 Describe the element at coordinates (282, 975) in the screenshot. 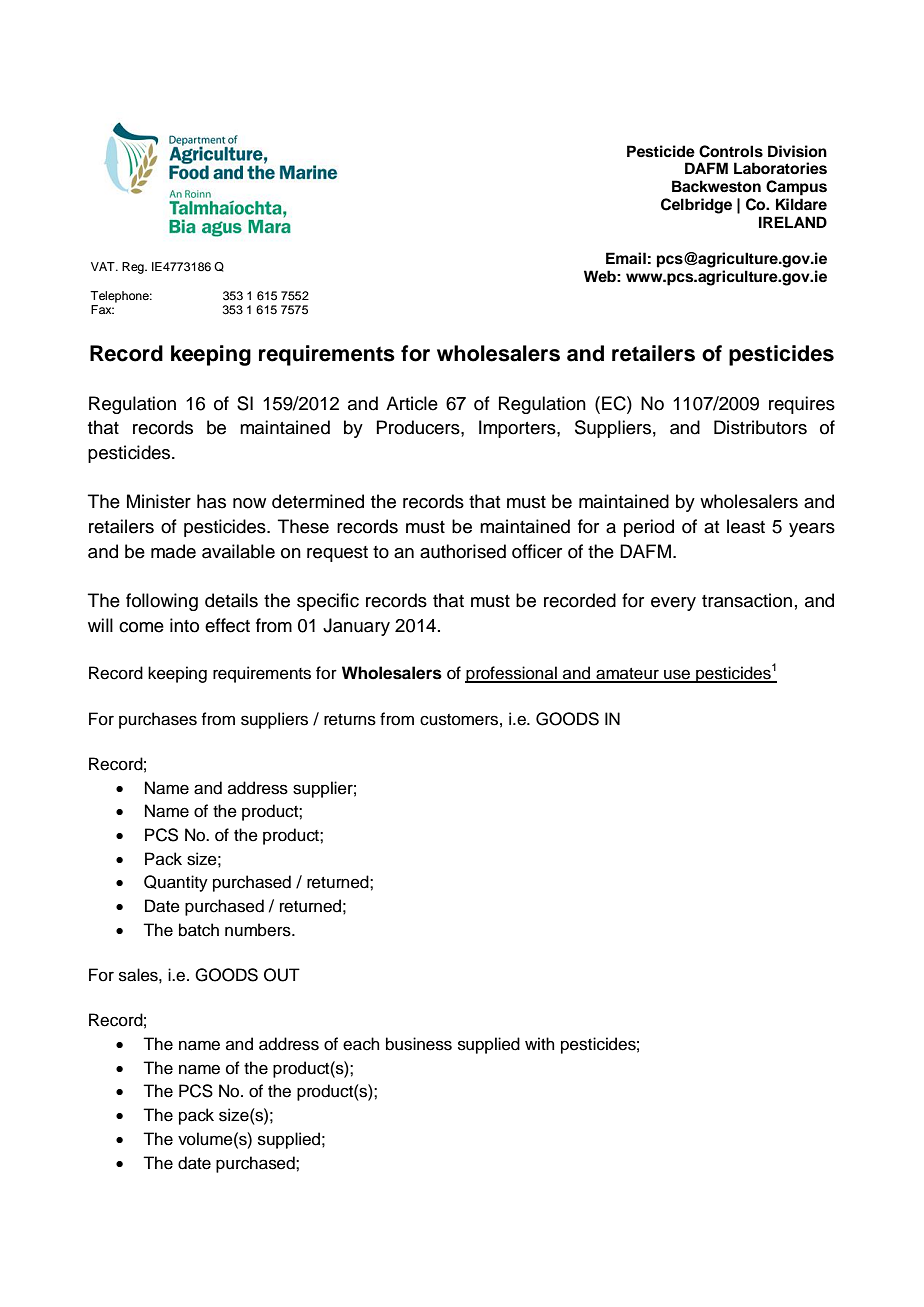

I see `OUT` at that location.
